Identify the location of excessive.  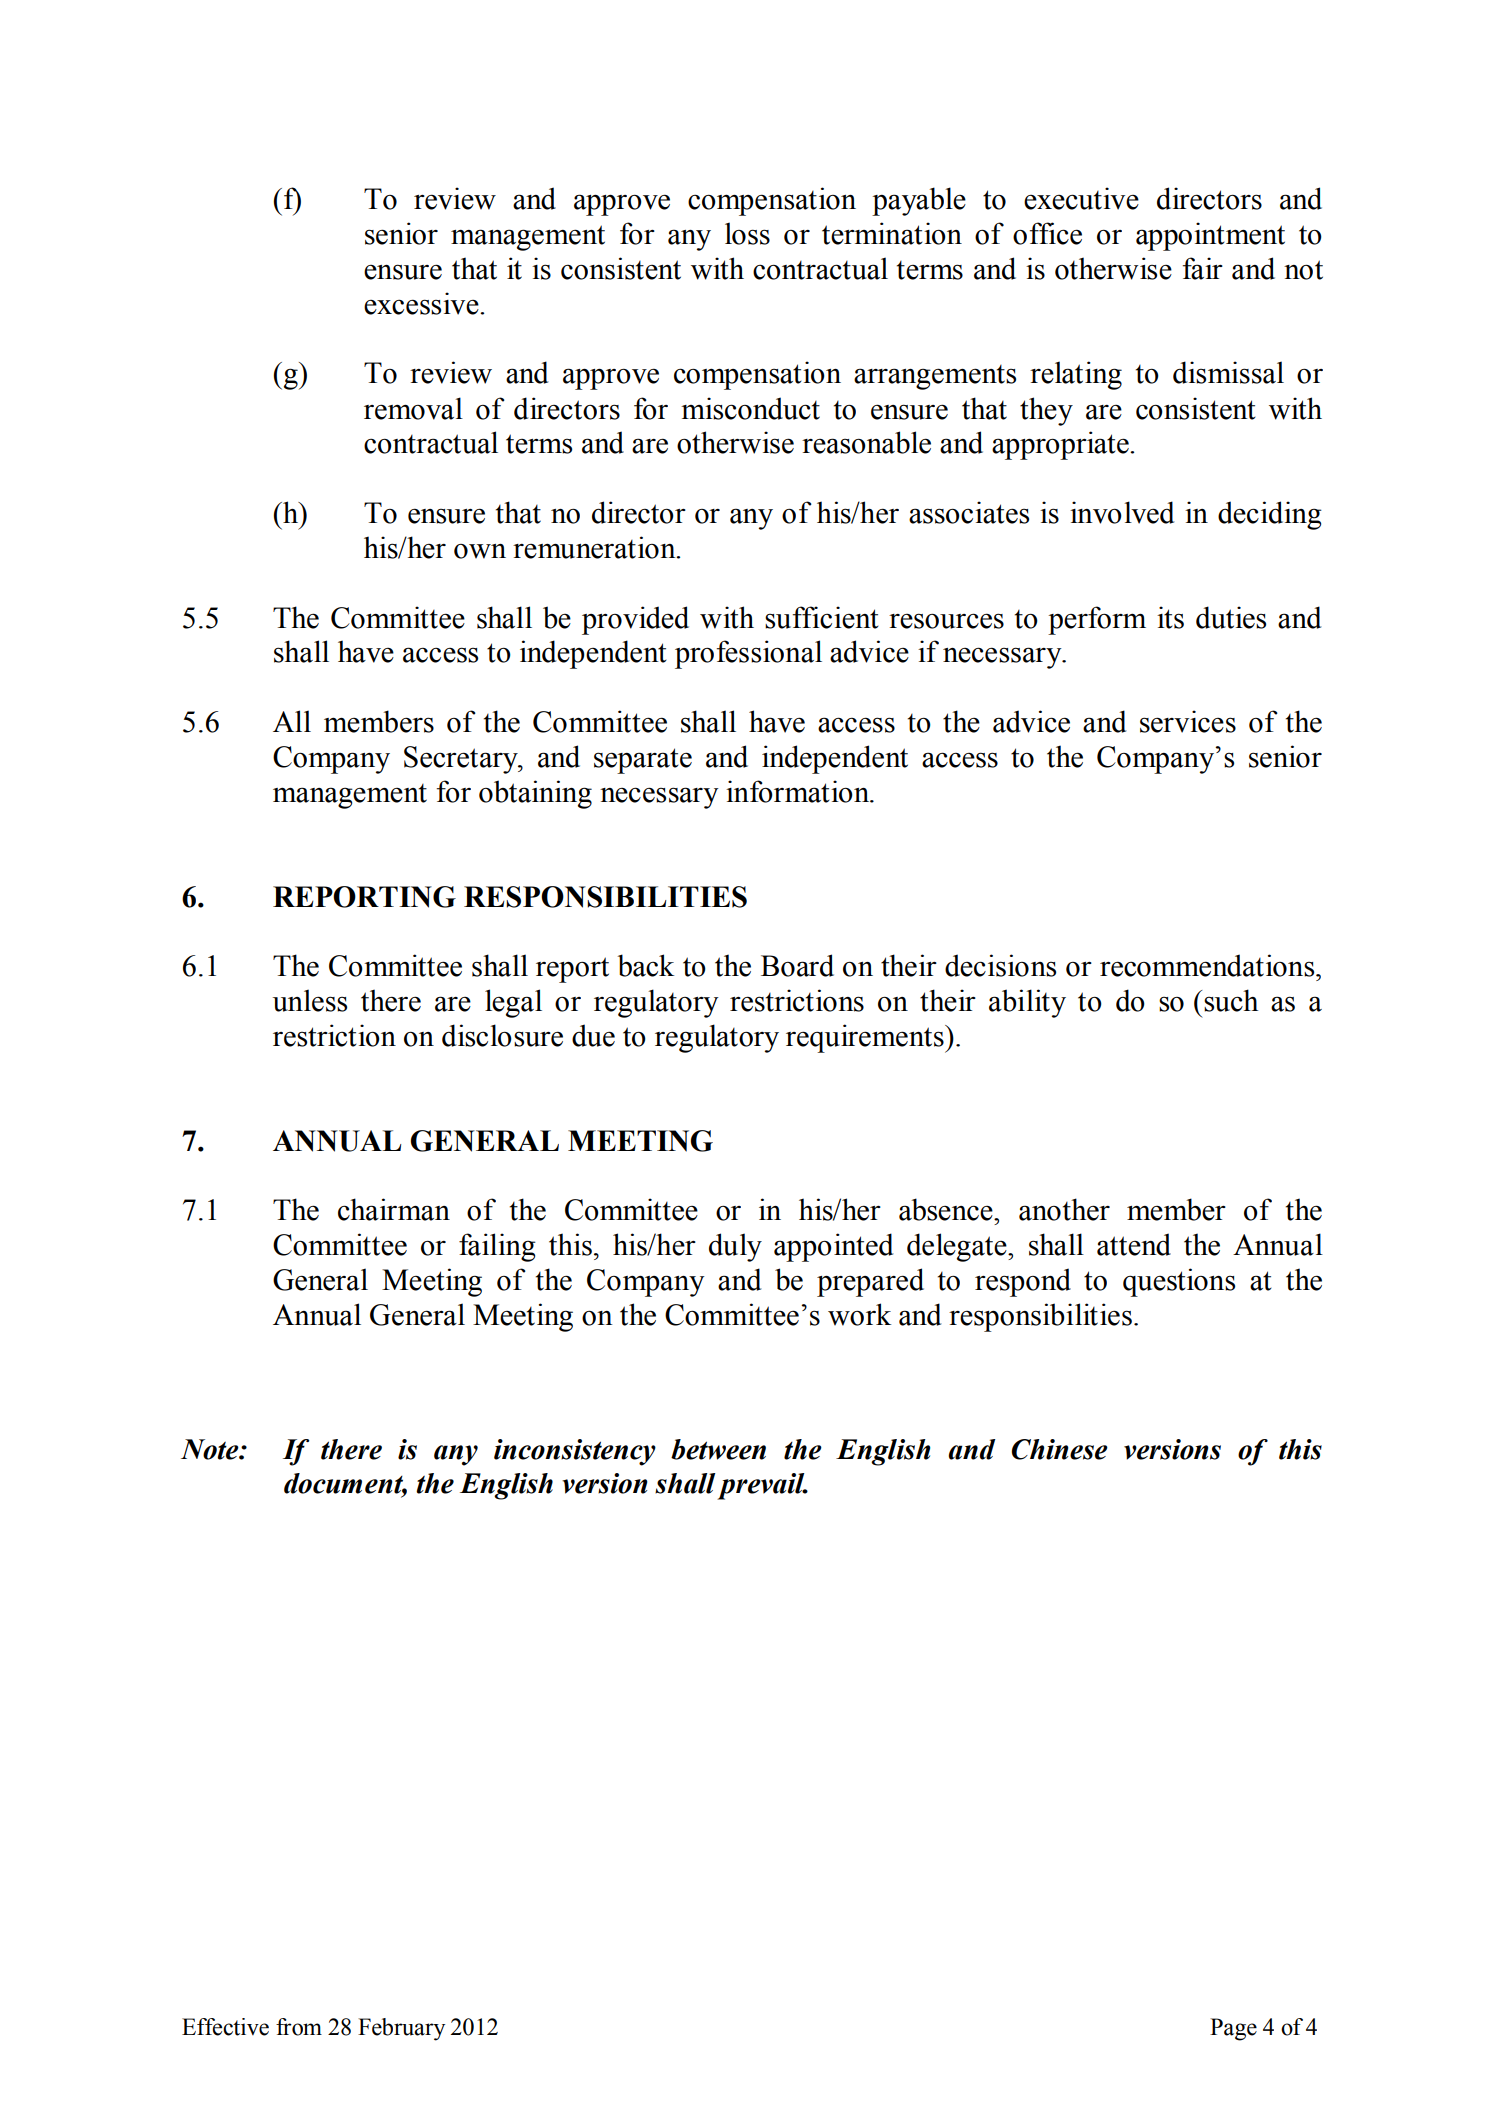
(422, 303).
